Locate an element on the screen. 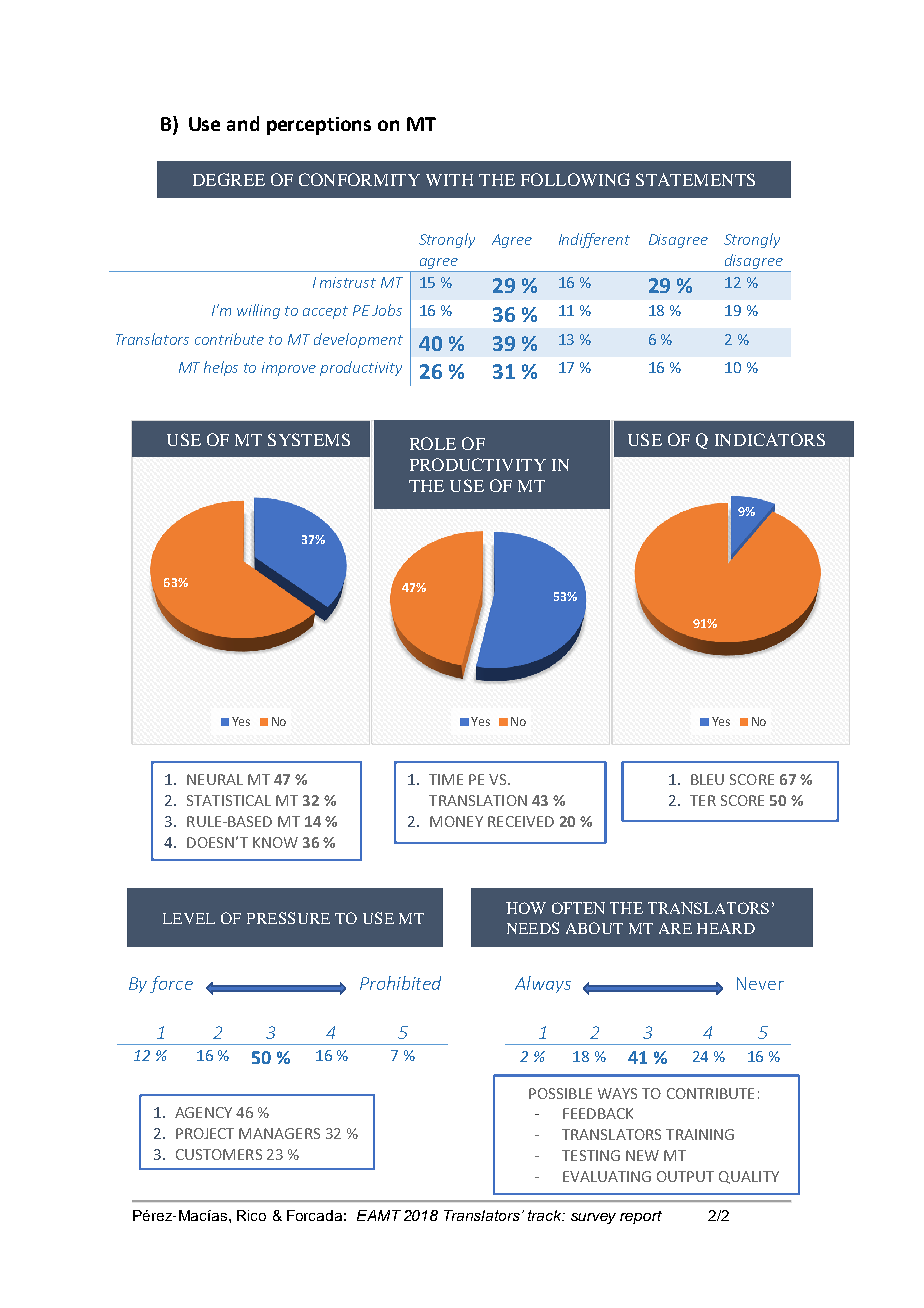 The height and width of the screenshot is (1308, 924). DEGREE is located at coordinates (229, 179).
